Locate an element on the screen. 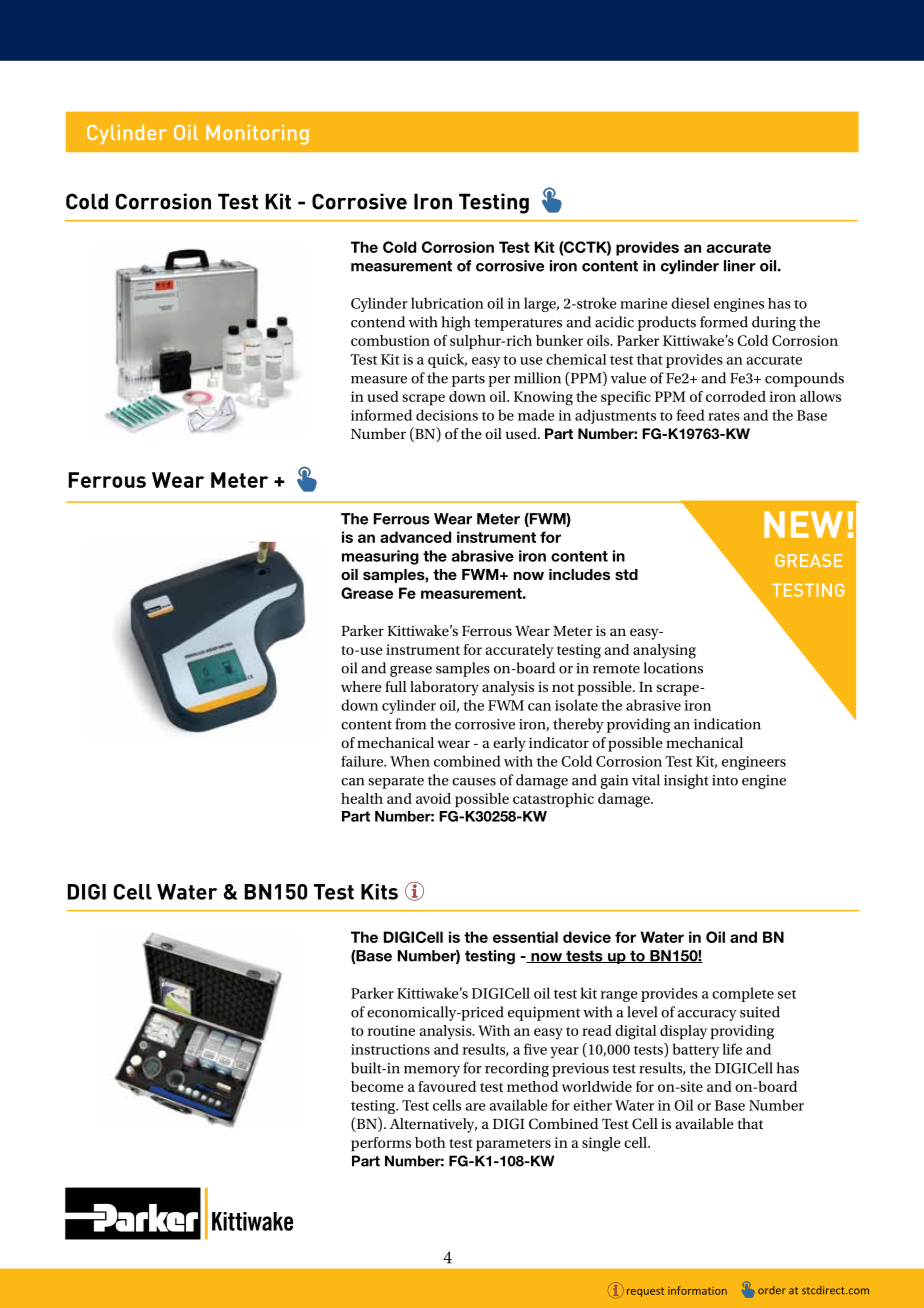 The height and width of the screenshot is (1308, 924). order is located at coordinates (772, 1290).
